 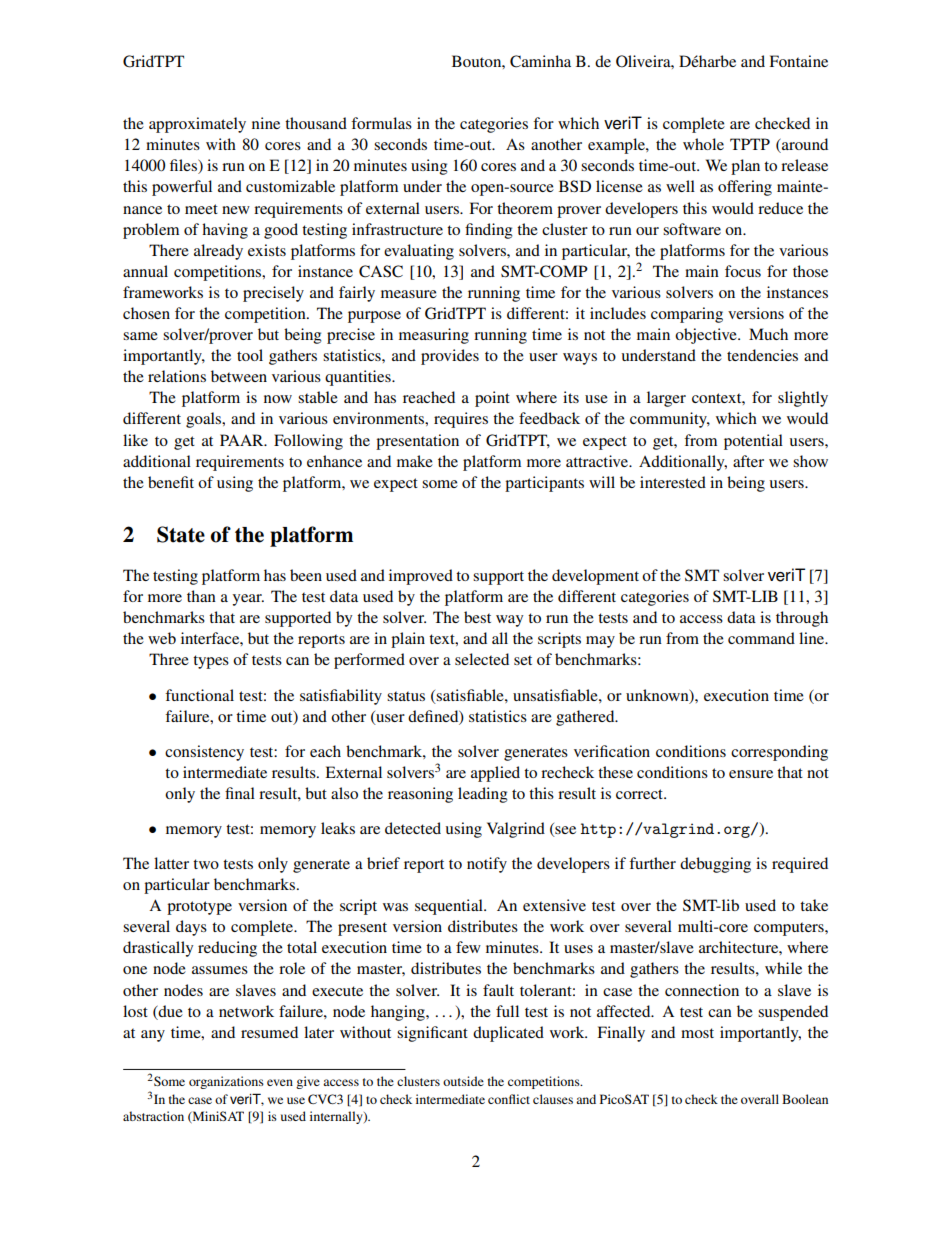 I want to click on ensure, so click(x=751, y=774).
